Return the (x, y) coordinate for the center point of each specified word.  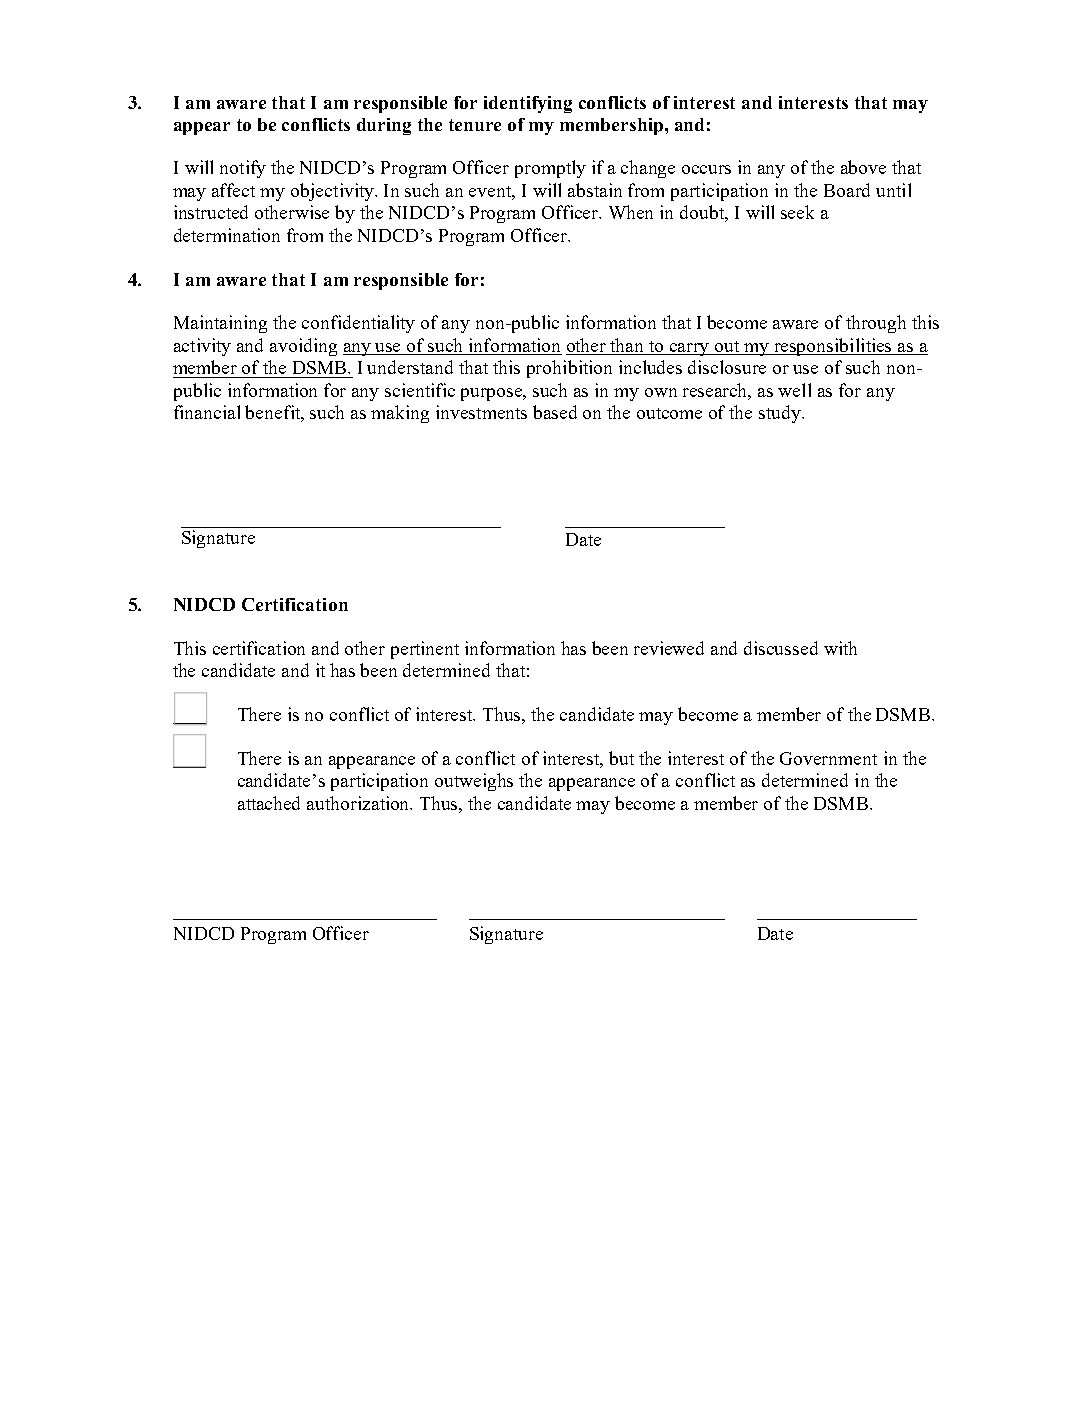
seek (797, 212)
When (631, 212)
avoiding (303, 347)
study (781, 414)
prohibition (569, 369)
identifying (528, 104)
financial (207, 412)
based (555, 412)
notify (243, 169)
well (794, 390)
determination (227, 235)
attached (269, 803)
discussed (781, 648)
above (863, 167)
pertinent (425, 650)
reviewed (669, 648)
